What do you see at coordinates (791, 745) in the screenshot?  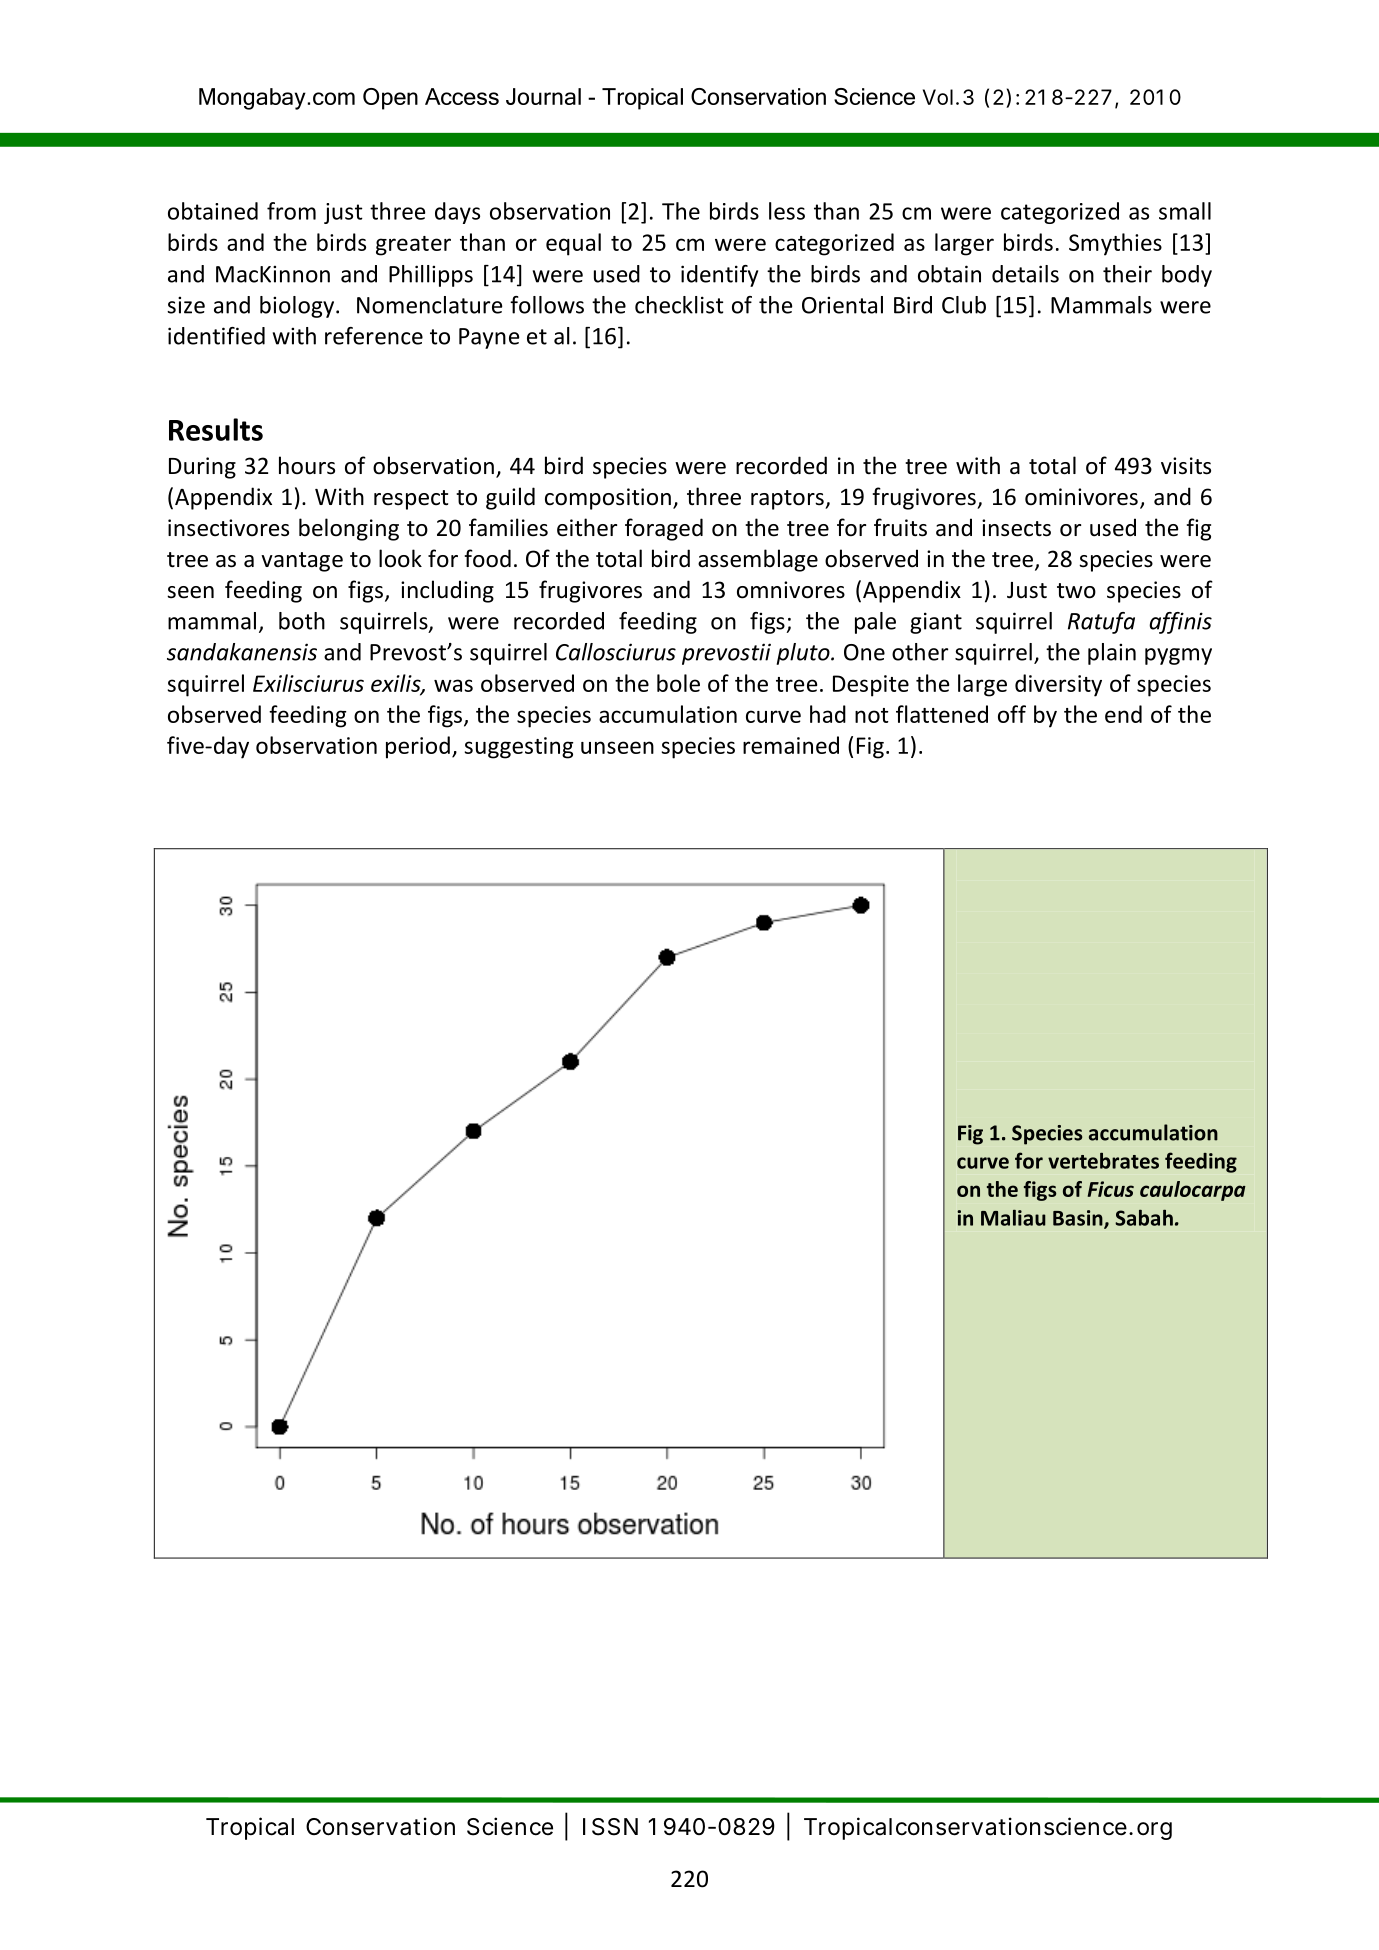 I see `remained` at bounding box center [791, 745].
